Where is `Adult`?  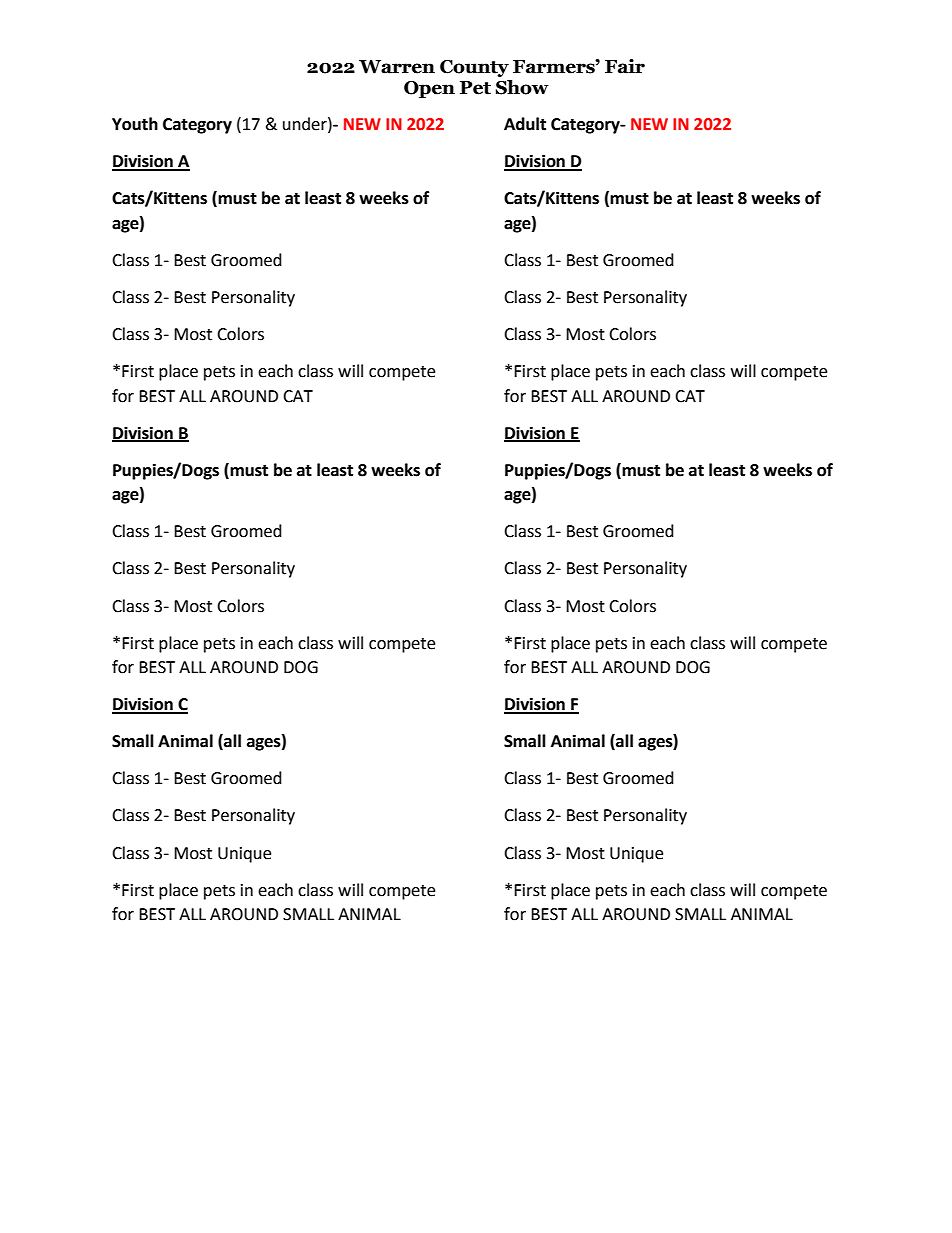 Adult is located at coordinates (525, 124).
